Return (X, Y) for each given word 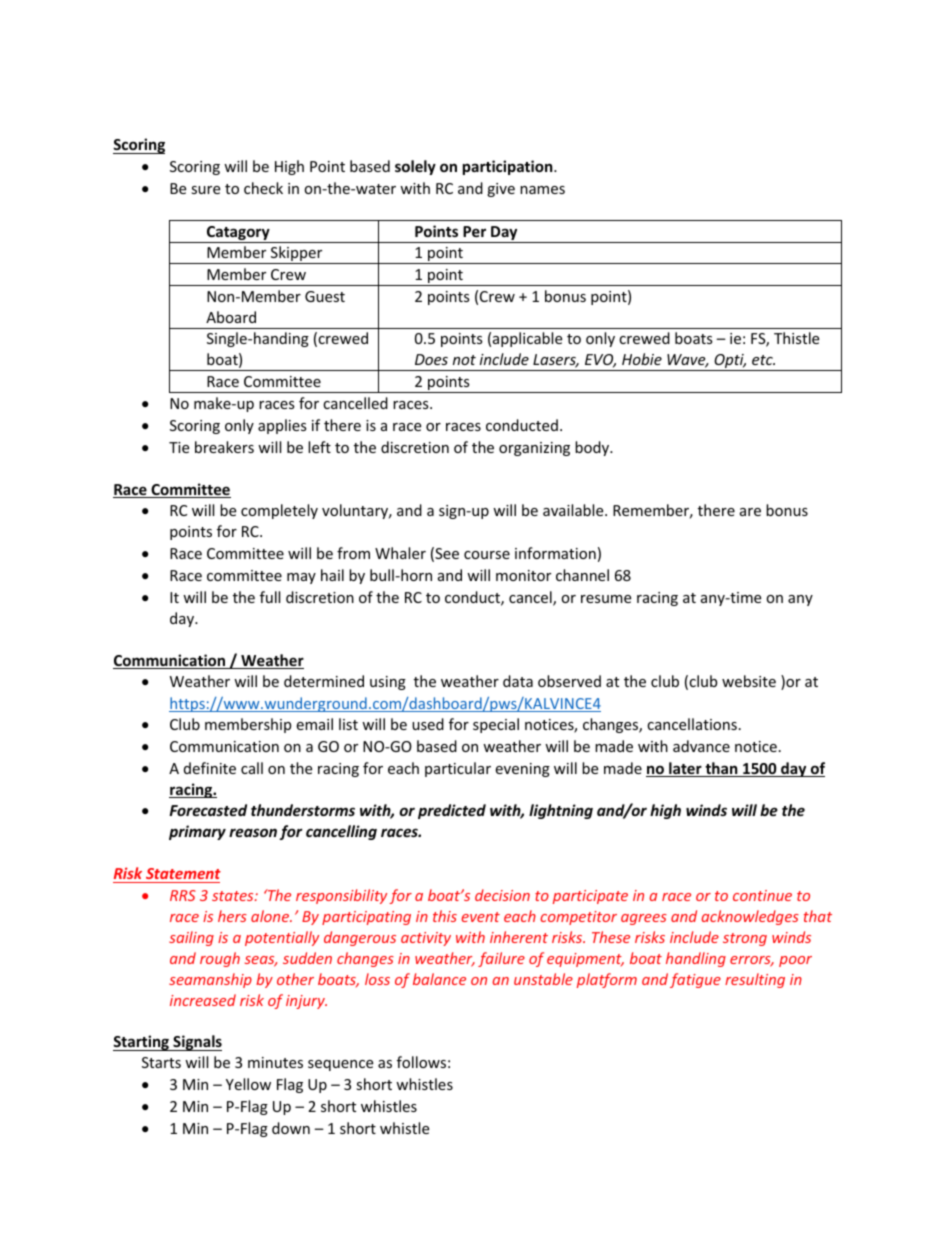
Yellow (248, 1084)
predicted (452, 811)
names (542, 190)
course (487, 555)
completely (279, 511)
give (501, 190)
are (750, 512)
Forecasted (208, 810)
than (721, 769)
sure (205, 190)
